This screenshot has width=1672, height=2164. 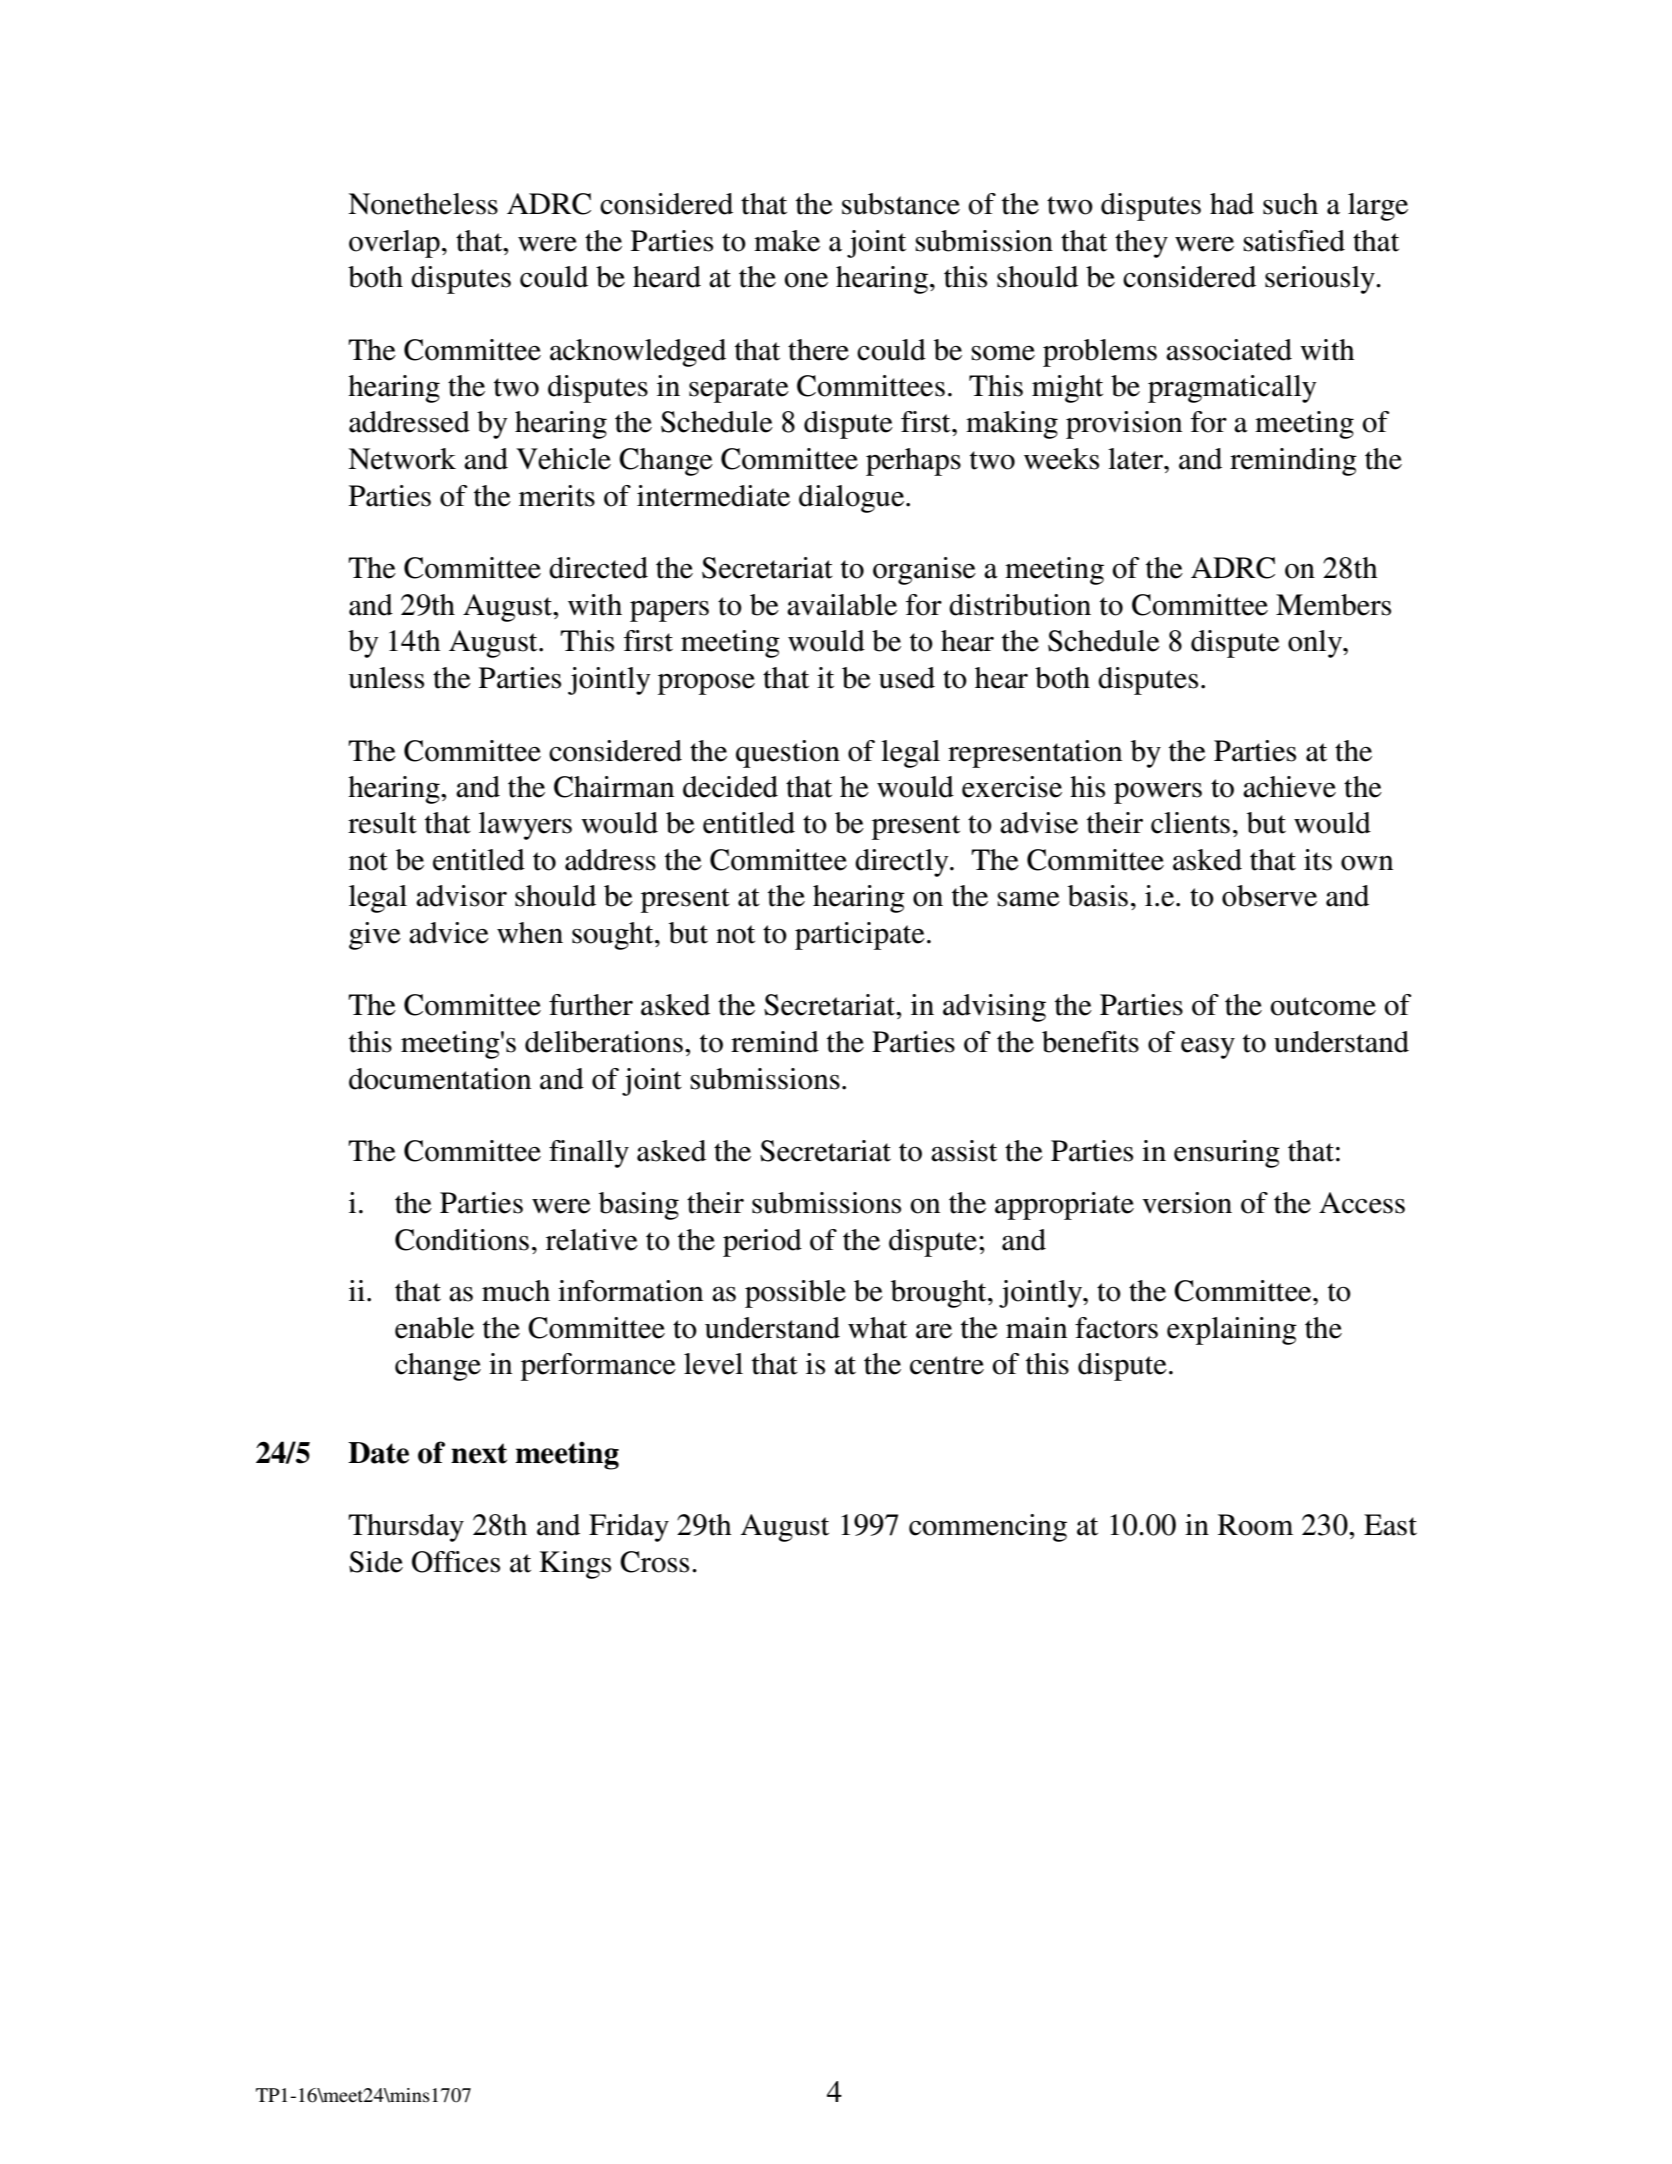 I want to click on Nonetheless, so click(x=423, y=204).
